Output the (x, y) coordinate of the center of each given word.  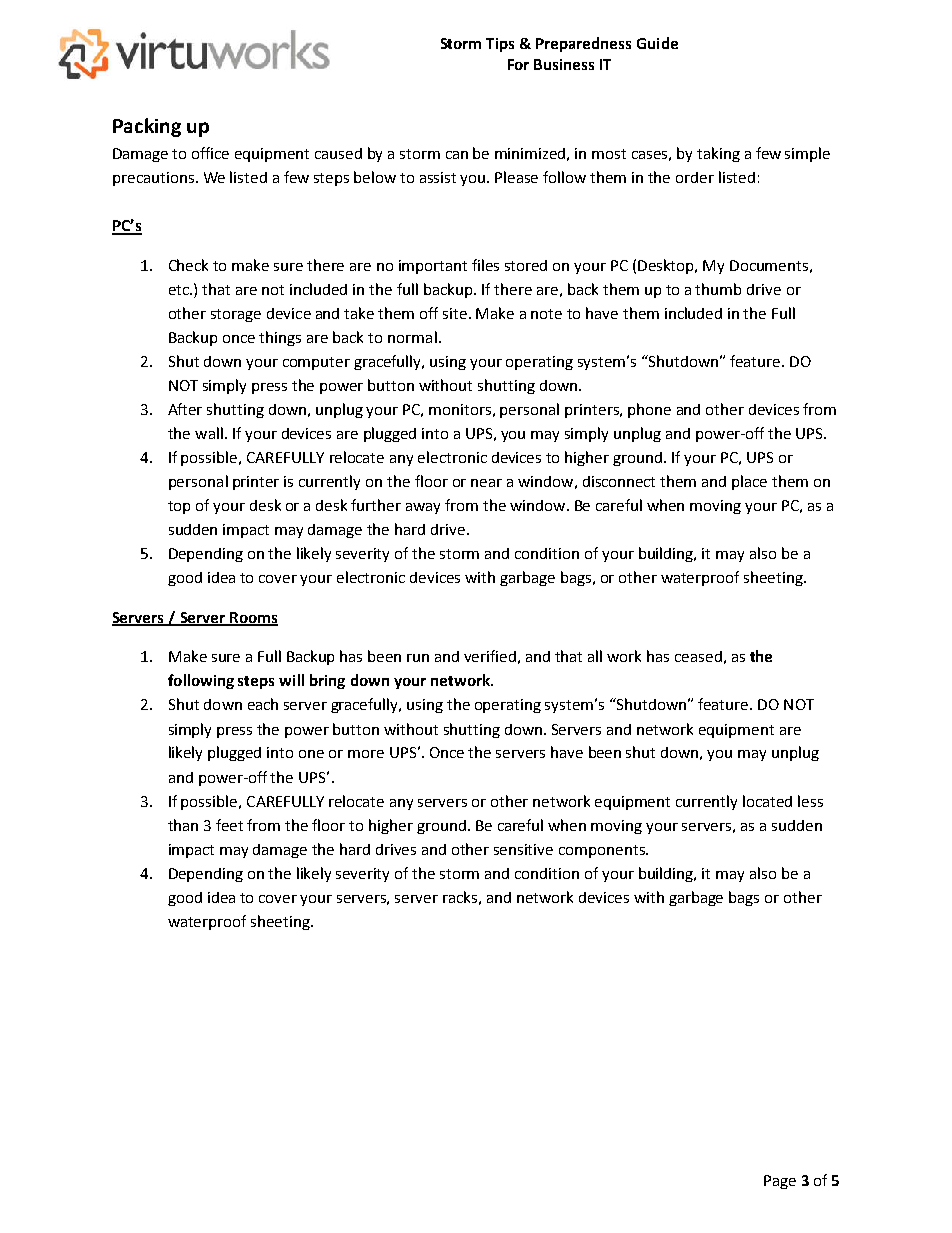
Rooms (253, 618)
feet (229, 825)
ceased (698, 656)
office (210, 153)
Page (780, 1182)
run (418, 658)
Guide (657, 43)
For (518, 64)
